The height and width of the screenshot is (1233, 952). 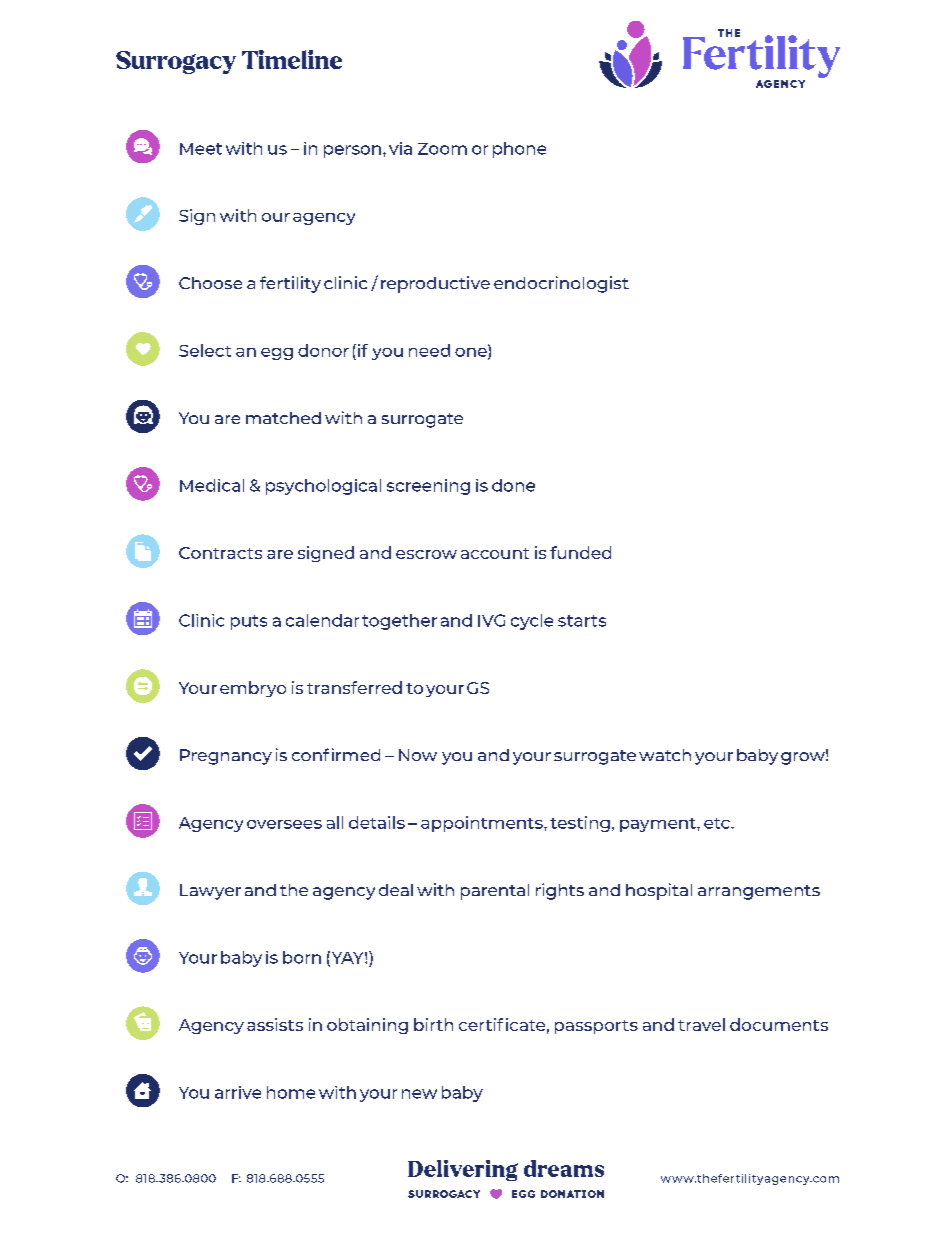 What do you see at coordinates (238, 1092) in the screenshot?
I see `arrive` at bounding box center [238, 1092].
